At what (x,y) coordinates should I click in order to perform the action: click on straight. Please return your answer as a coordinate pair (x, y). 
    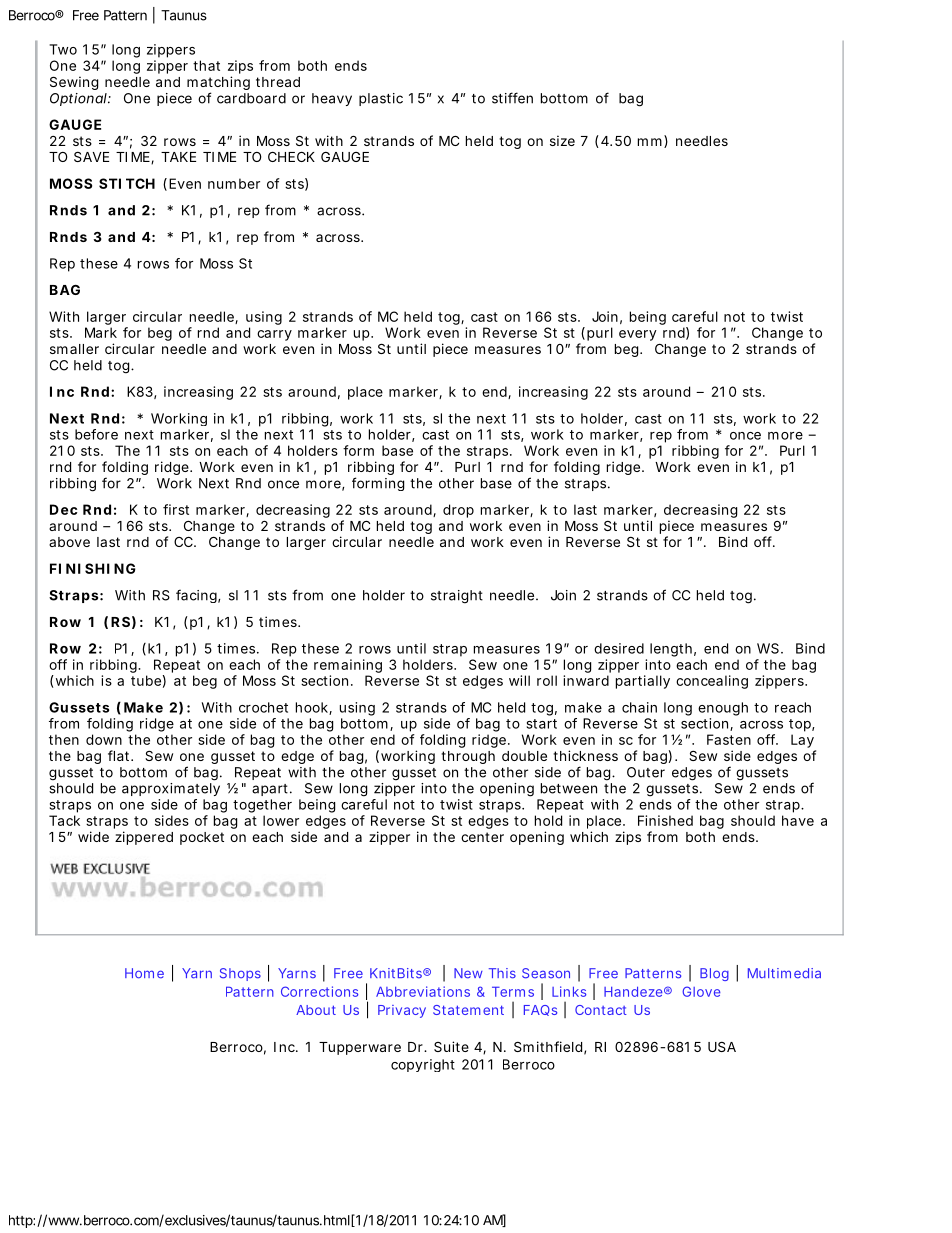
    Looking at the image, I should click on (457, 597).
